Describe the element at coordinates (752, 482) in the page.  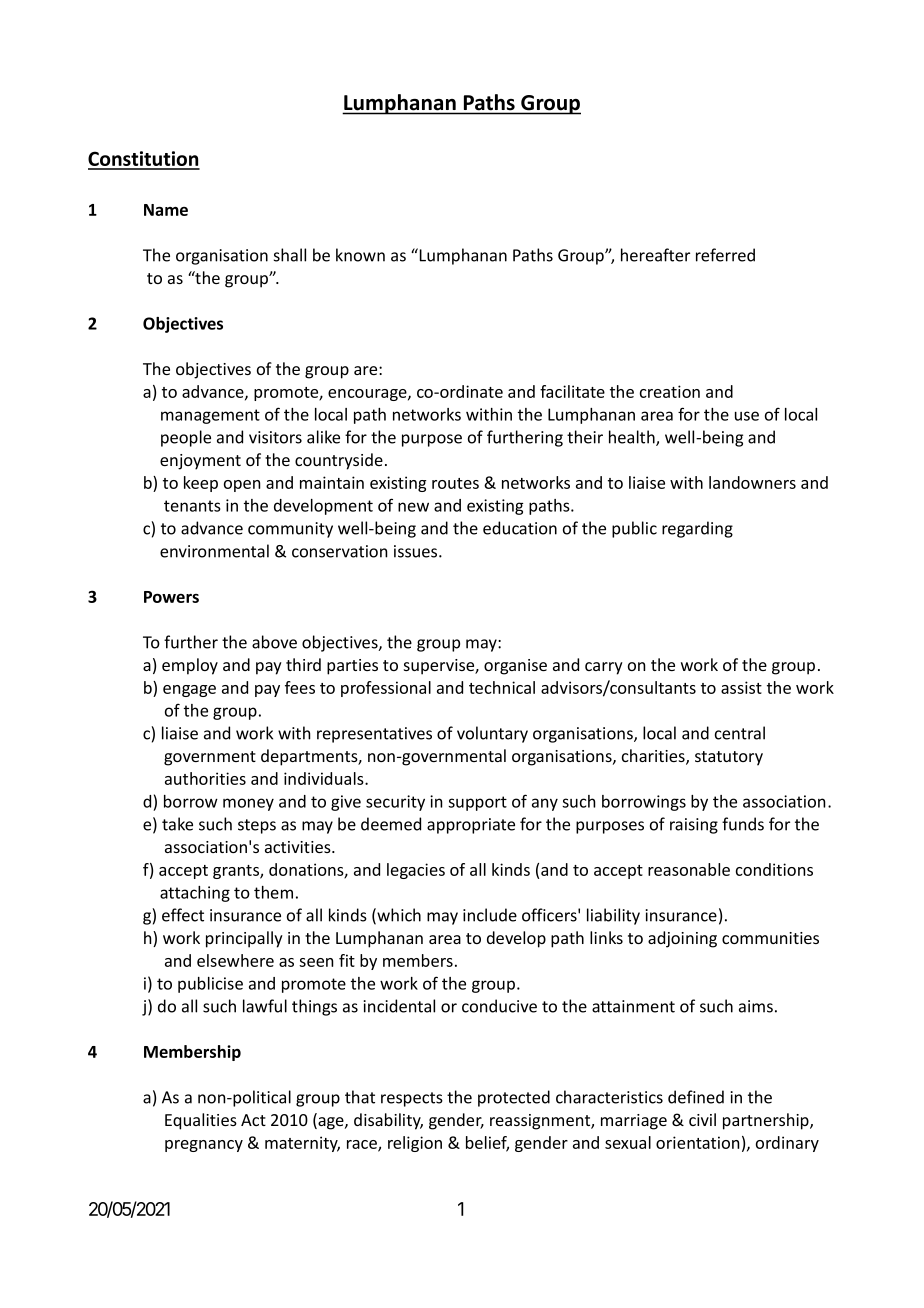
I see `landowners` at that location.
